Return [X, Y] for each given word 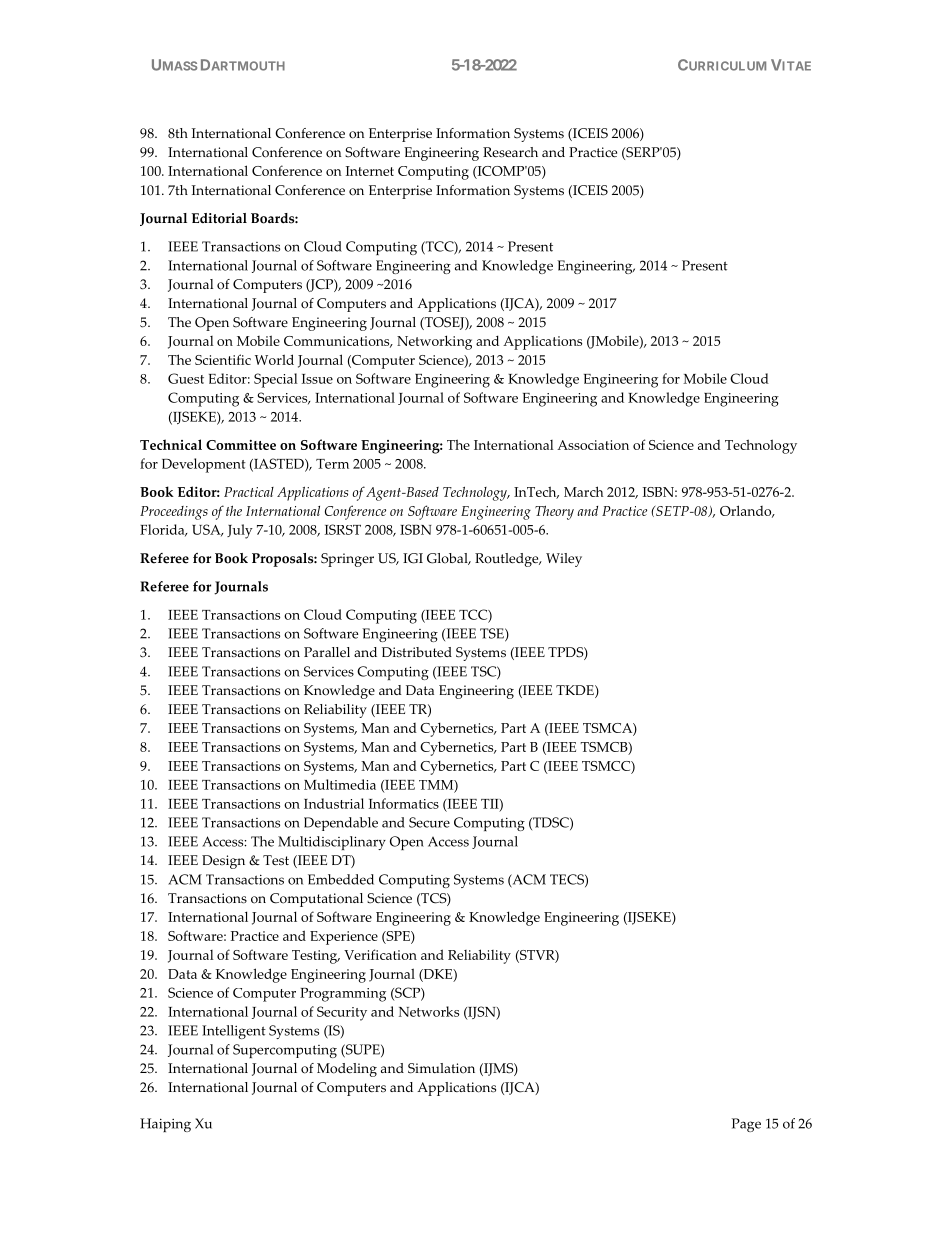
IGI [413, 558]
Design [223, 862]
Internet [370, 171]
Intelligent [234, 1032]
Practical [249, 492]
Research [510, 152]
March [584, 491]
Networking [434, 342]
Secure [429, 822]
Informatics [404, 803]
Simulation [441, 1068]
